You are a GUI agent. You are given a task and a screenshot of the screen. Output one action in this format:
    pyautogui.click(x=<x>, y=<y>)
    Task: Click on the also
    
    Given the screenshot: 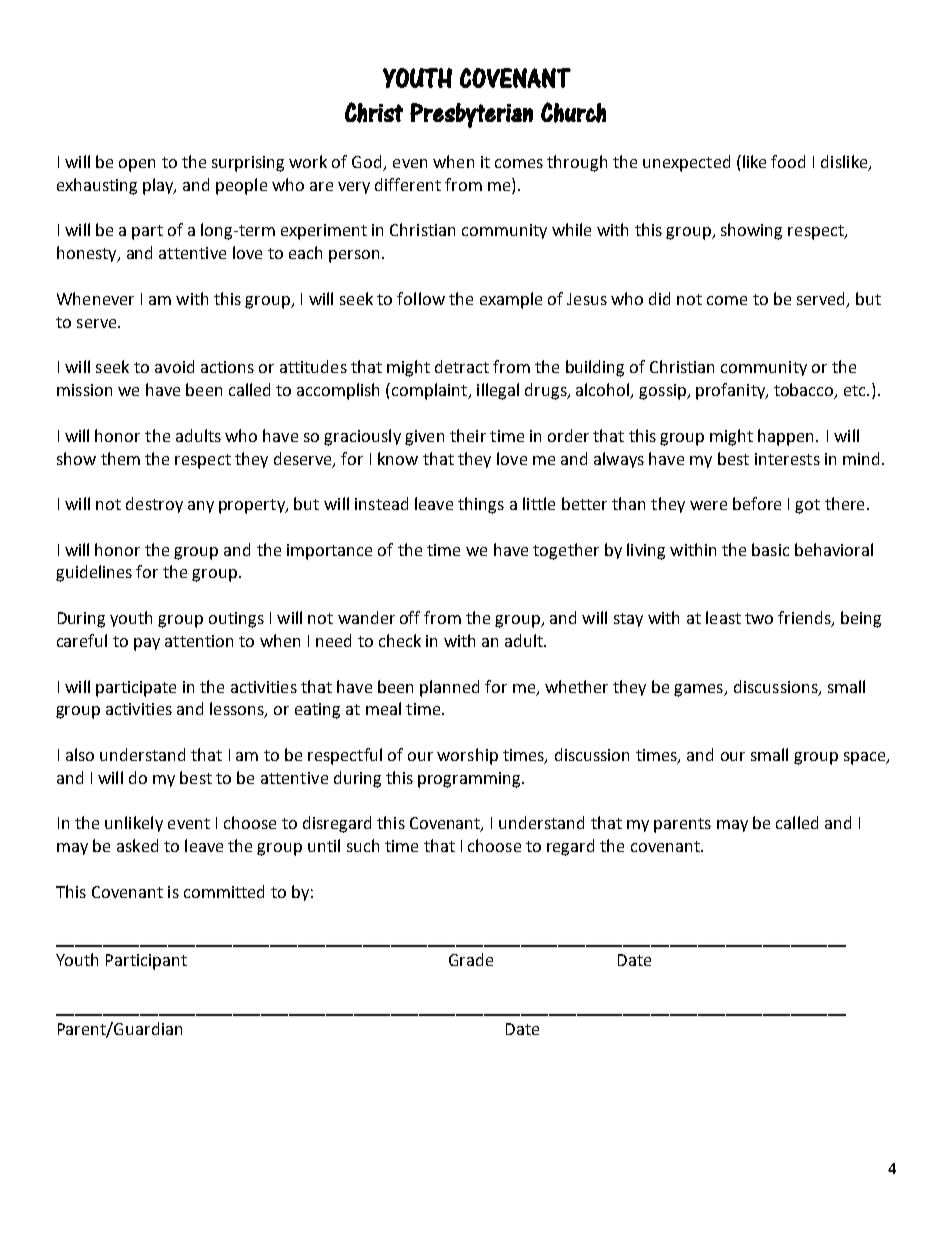 What is the action you would take?
    pyautogui.click(x=80, y=754)
